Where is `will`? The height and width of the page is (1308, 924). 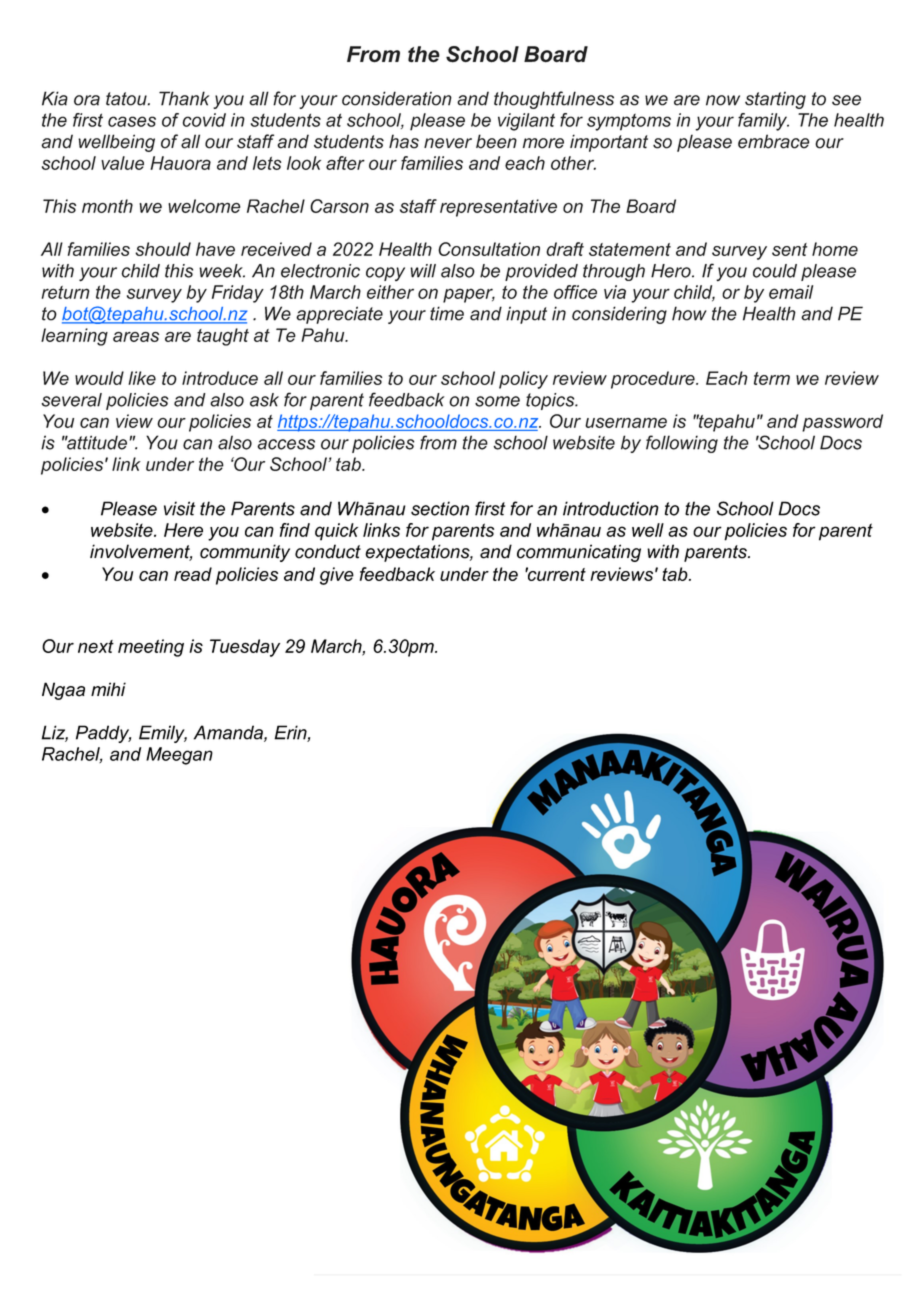 will is located at coordinates (423, 271).
